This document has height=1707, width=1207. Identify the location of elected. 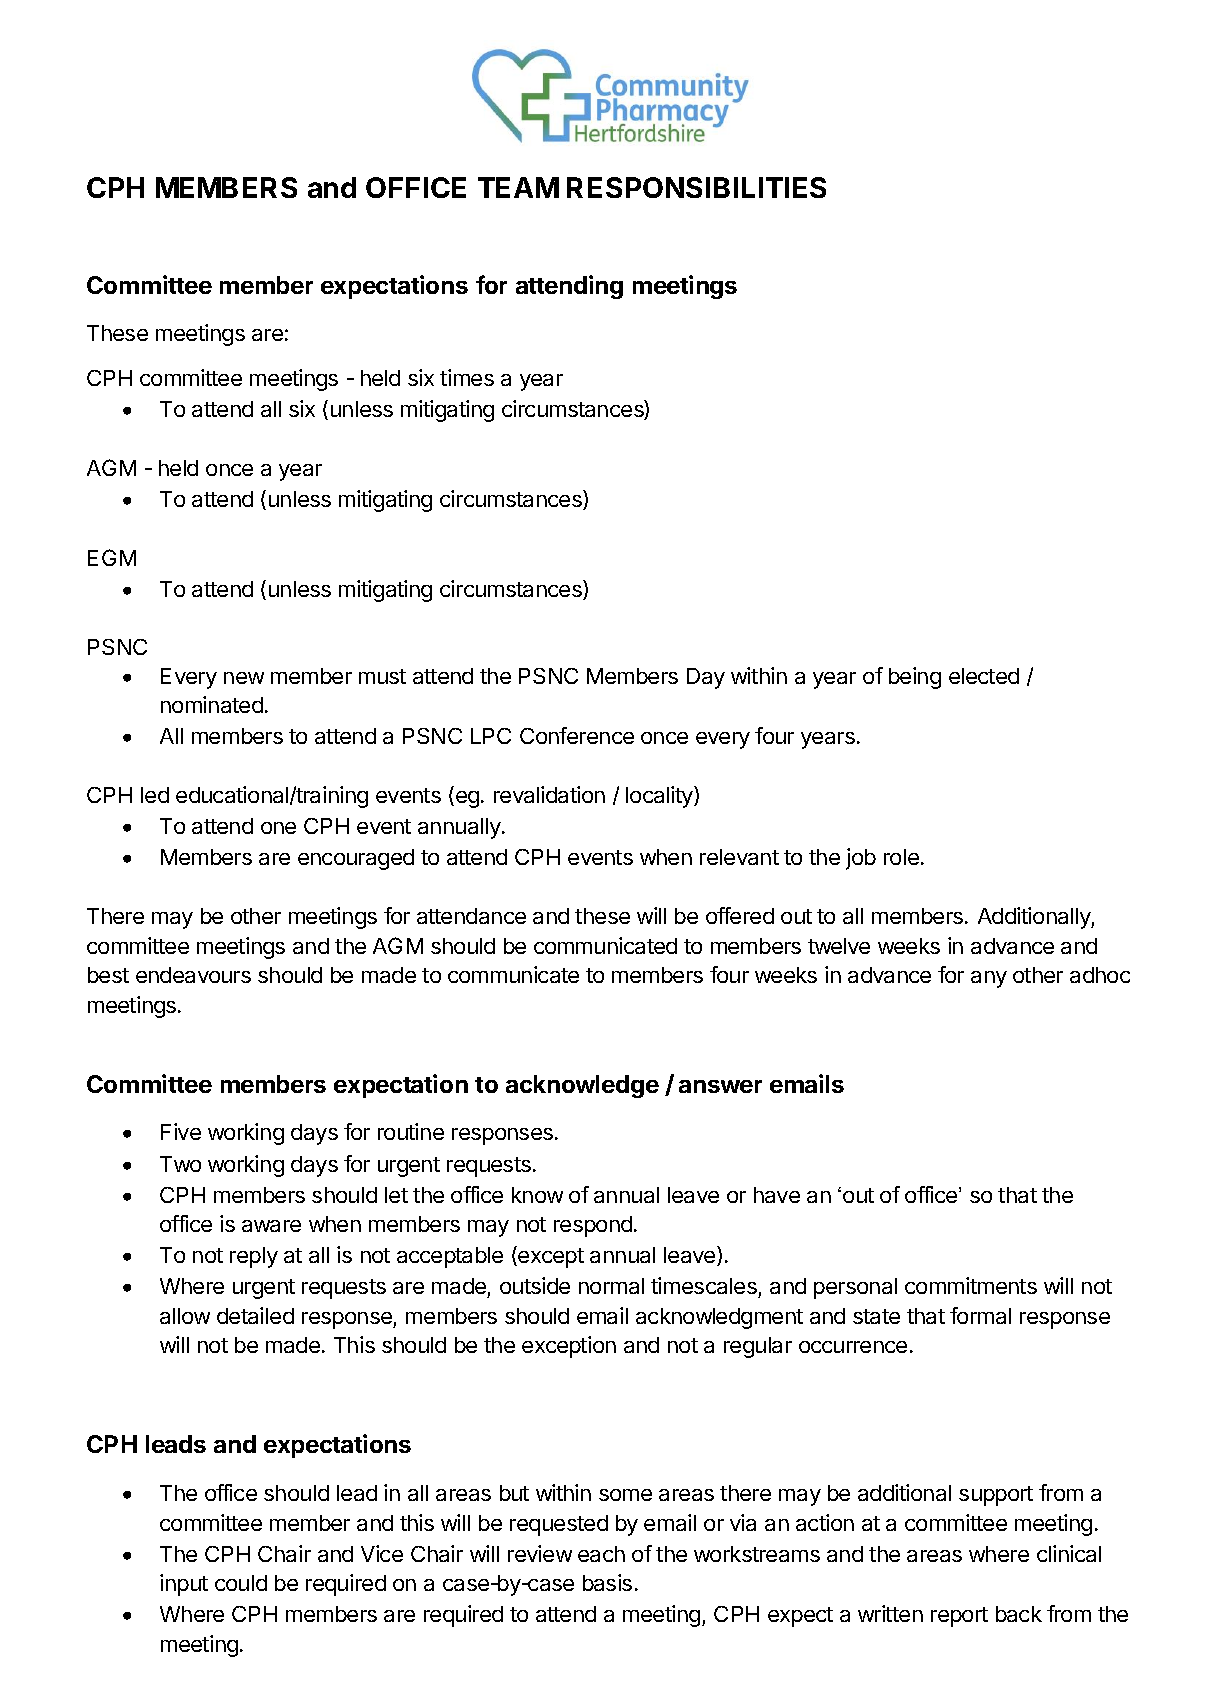
(984, 676).
